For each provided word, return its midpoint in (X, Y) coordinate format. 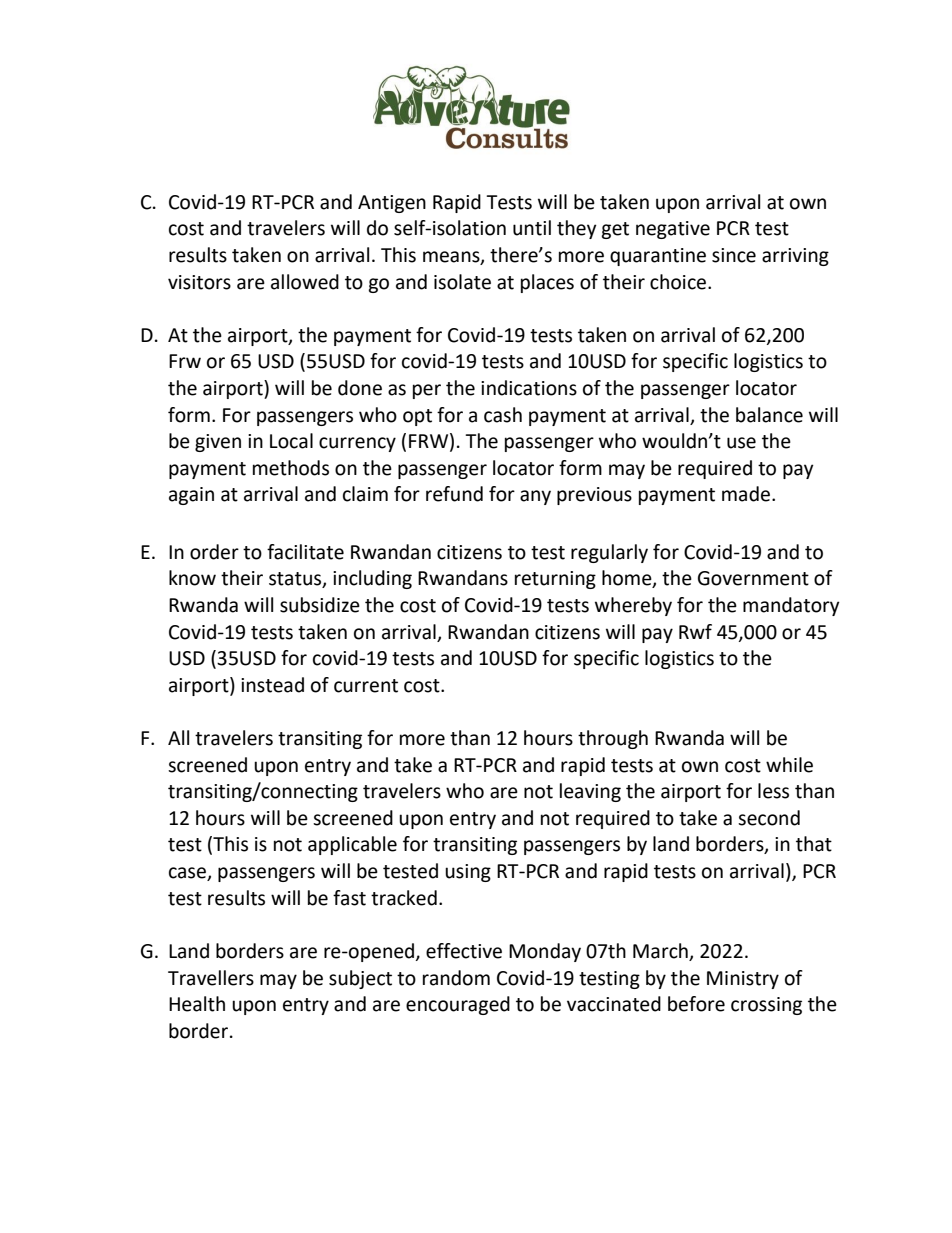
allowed (305, 282)
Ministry (743, 980)
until (532, 228)
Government (753, 578)
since (734, 255)
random (456, 978)
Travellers (211, 978)
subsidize (320, 605)
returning (555, 580)
